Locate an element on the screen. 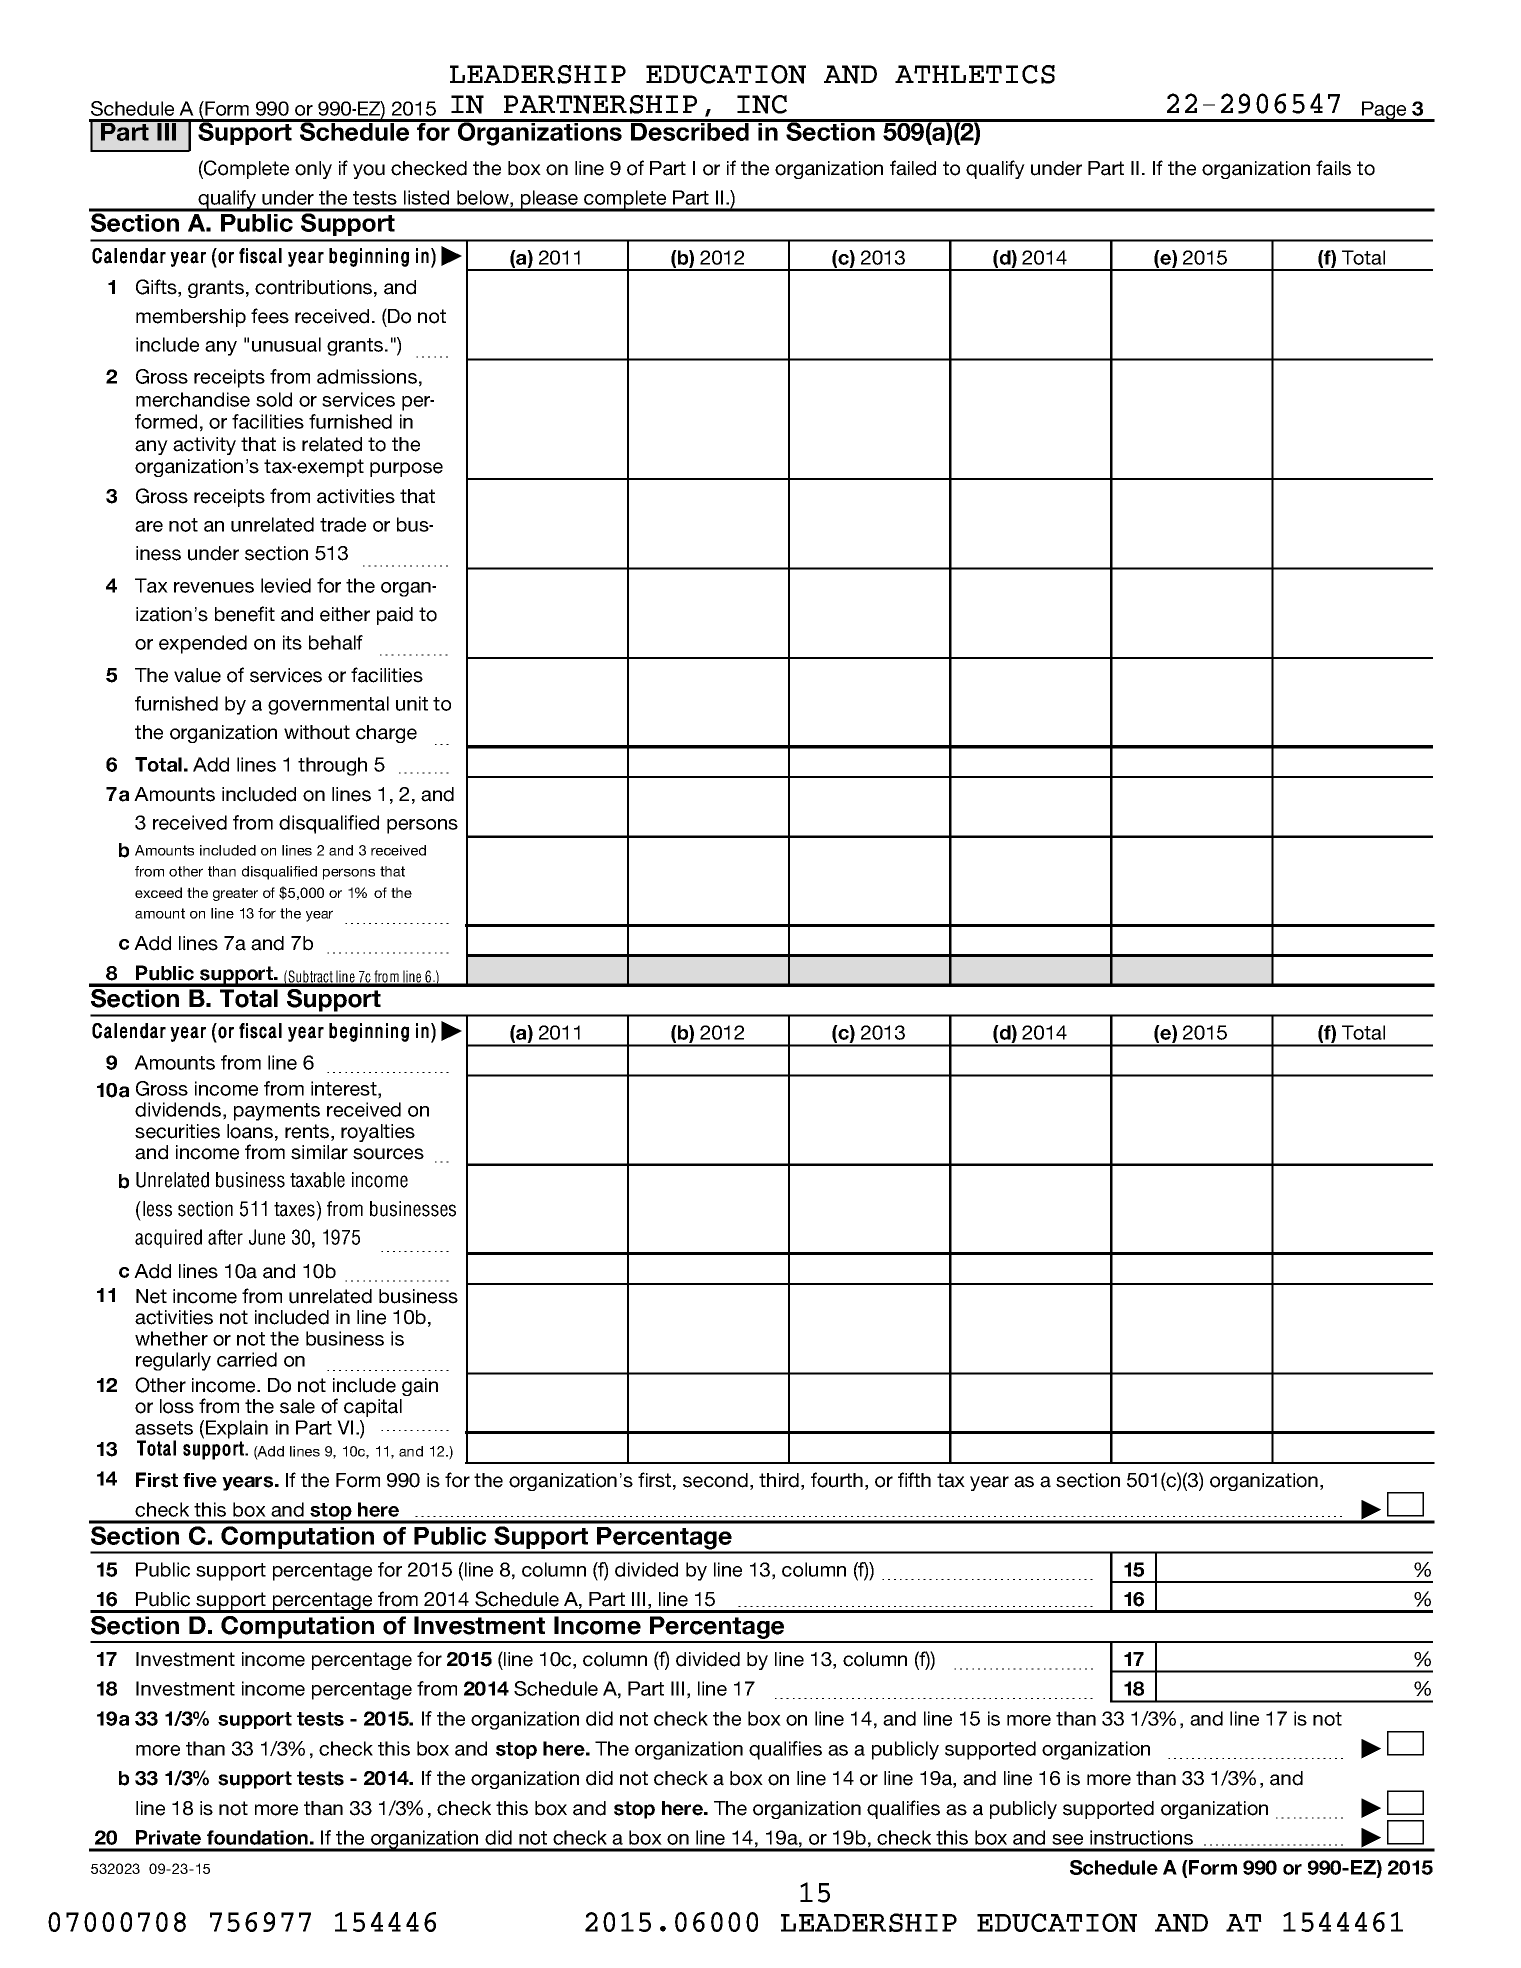 Image resolution: width=1521 pixels, height=1968 pixels. only is located at coordinates (313, 170).
